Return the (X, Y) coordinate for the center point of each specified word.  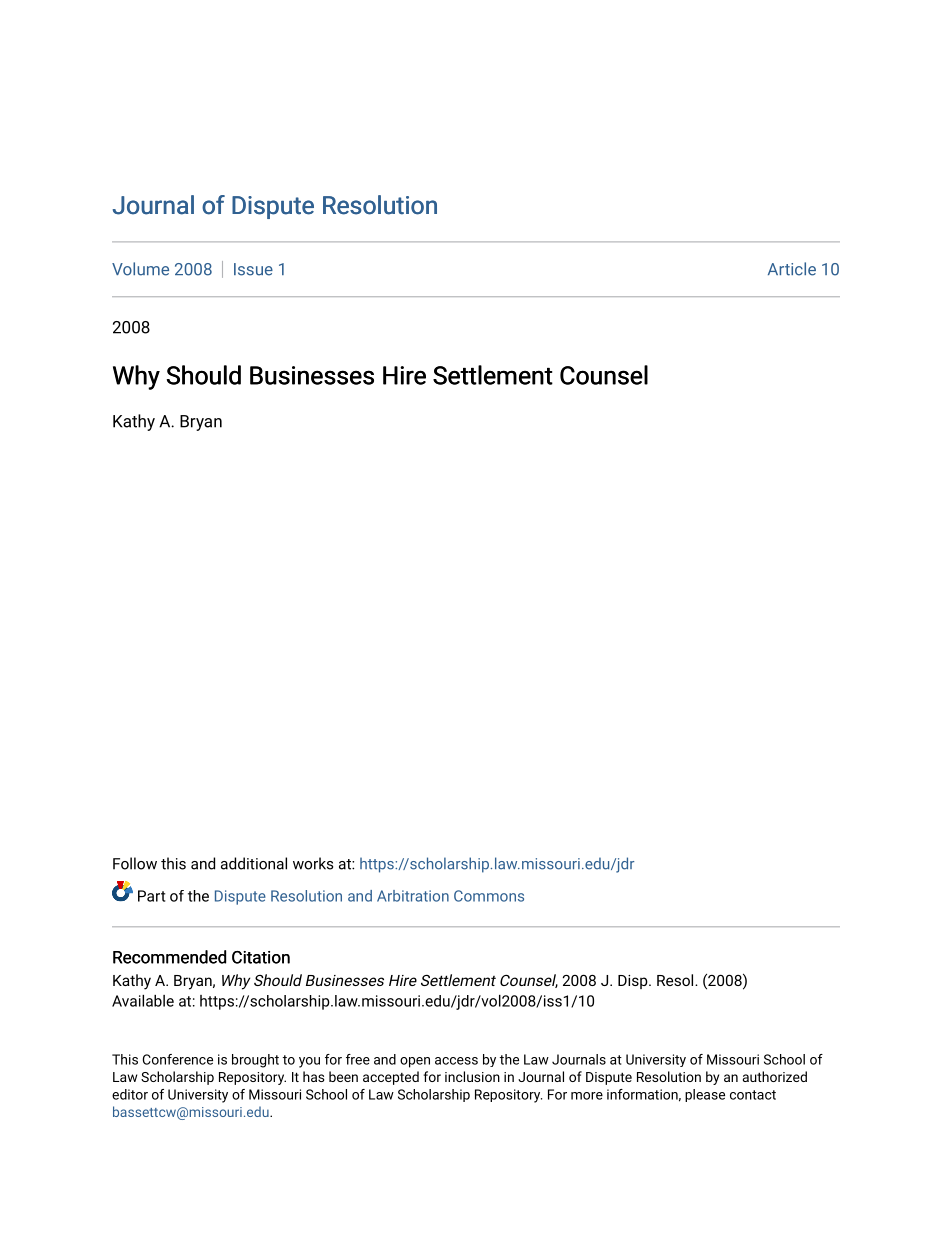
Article (792, 269)
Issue (253, 269)
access (456, 1061)
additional (254, 863)
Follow (135, 863)
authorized (775, 1076)
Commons (489, 896)
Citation (261, 957)
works (313, 863)
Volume (140, 269)
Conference (178, 1059)
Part (151, 896)
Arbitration (413, 896)
